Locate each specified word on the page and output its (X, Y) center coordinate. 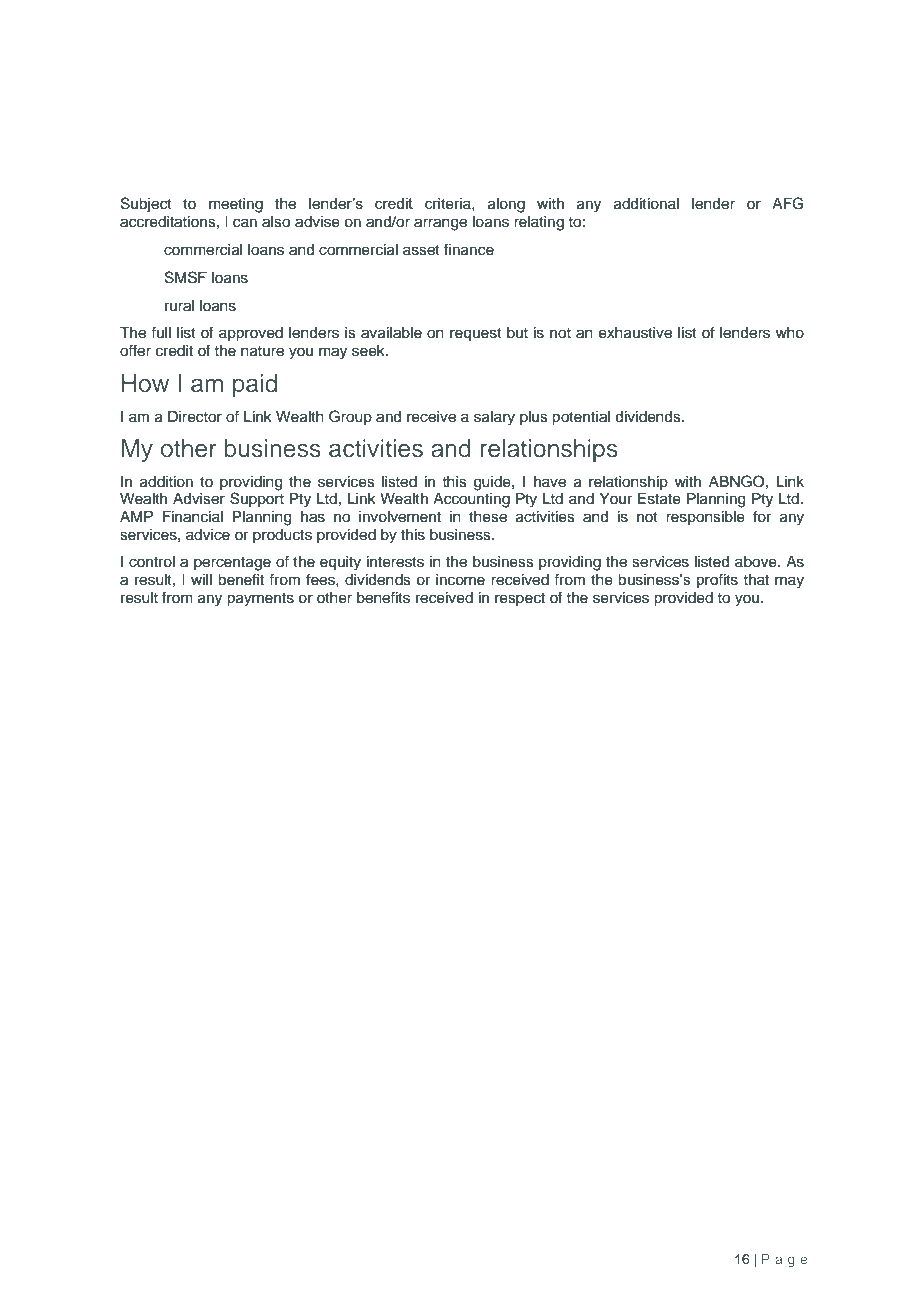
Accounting (471, 500)
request (476, 335)
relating (539, 223)
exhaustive (635, 333)
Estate (659, 499)
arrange (440, 224)
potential (581, 418)
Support (257, 499)
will (201, 579)
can (245, 223)
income (460, 580)
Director (195, 417)
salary (494, 418)
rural (179, 306)
